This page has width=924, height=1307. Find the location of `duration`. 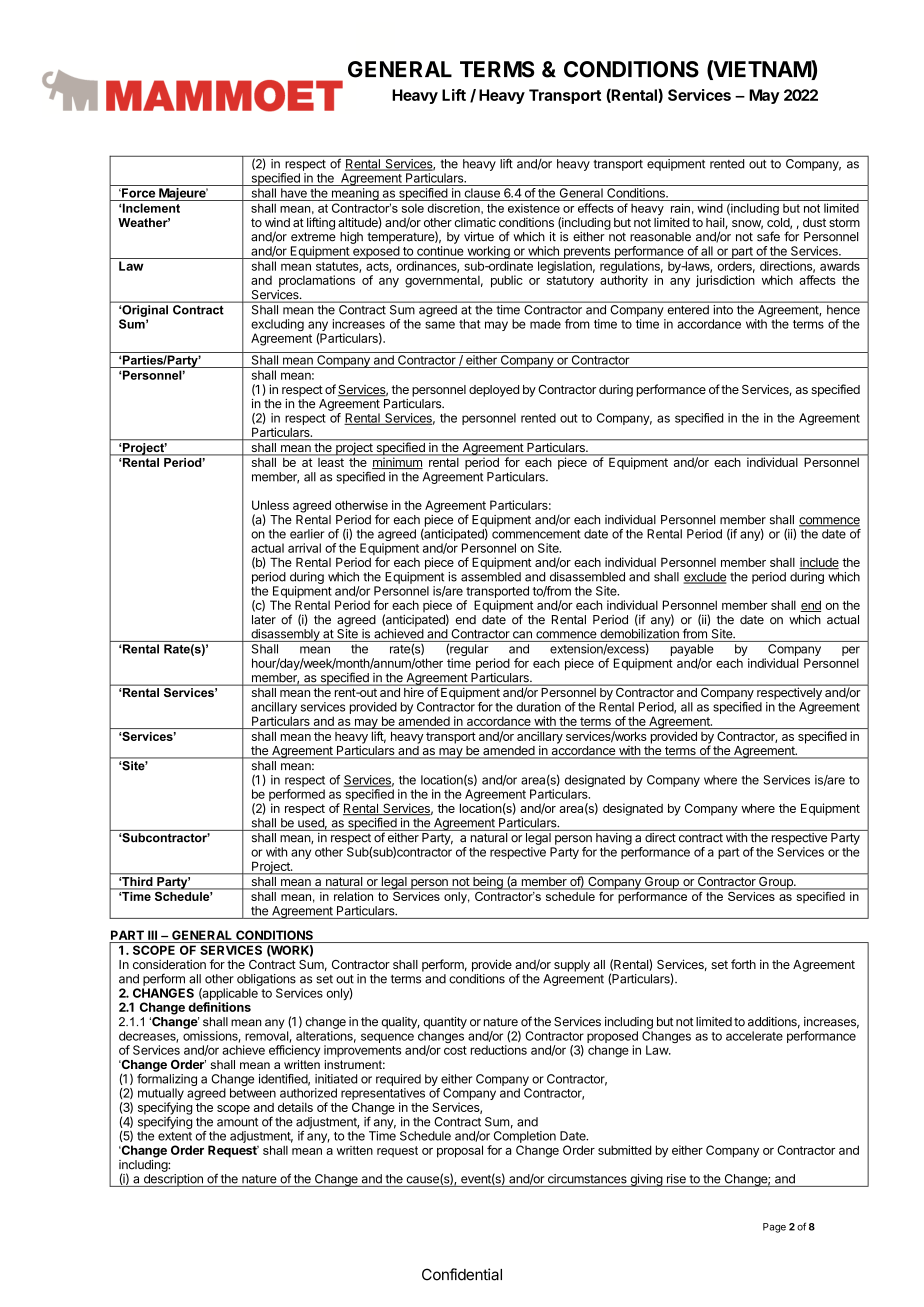

duration is located at coordinates (539, 707).
